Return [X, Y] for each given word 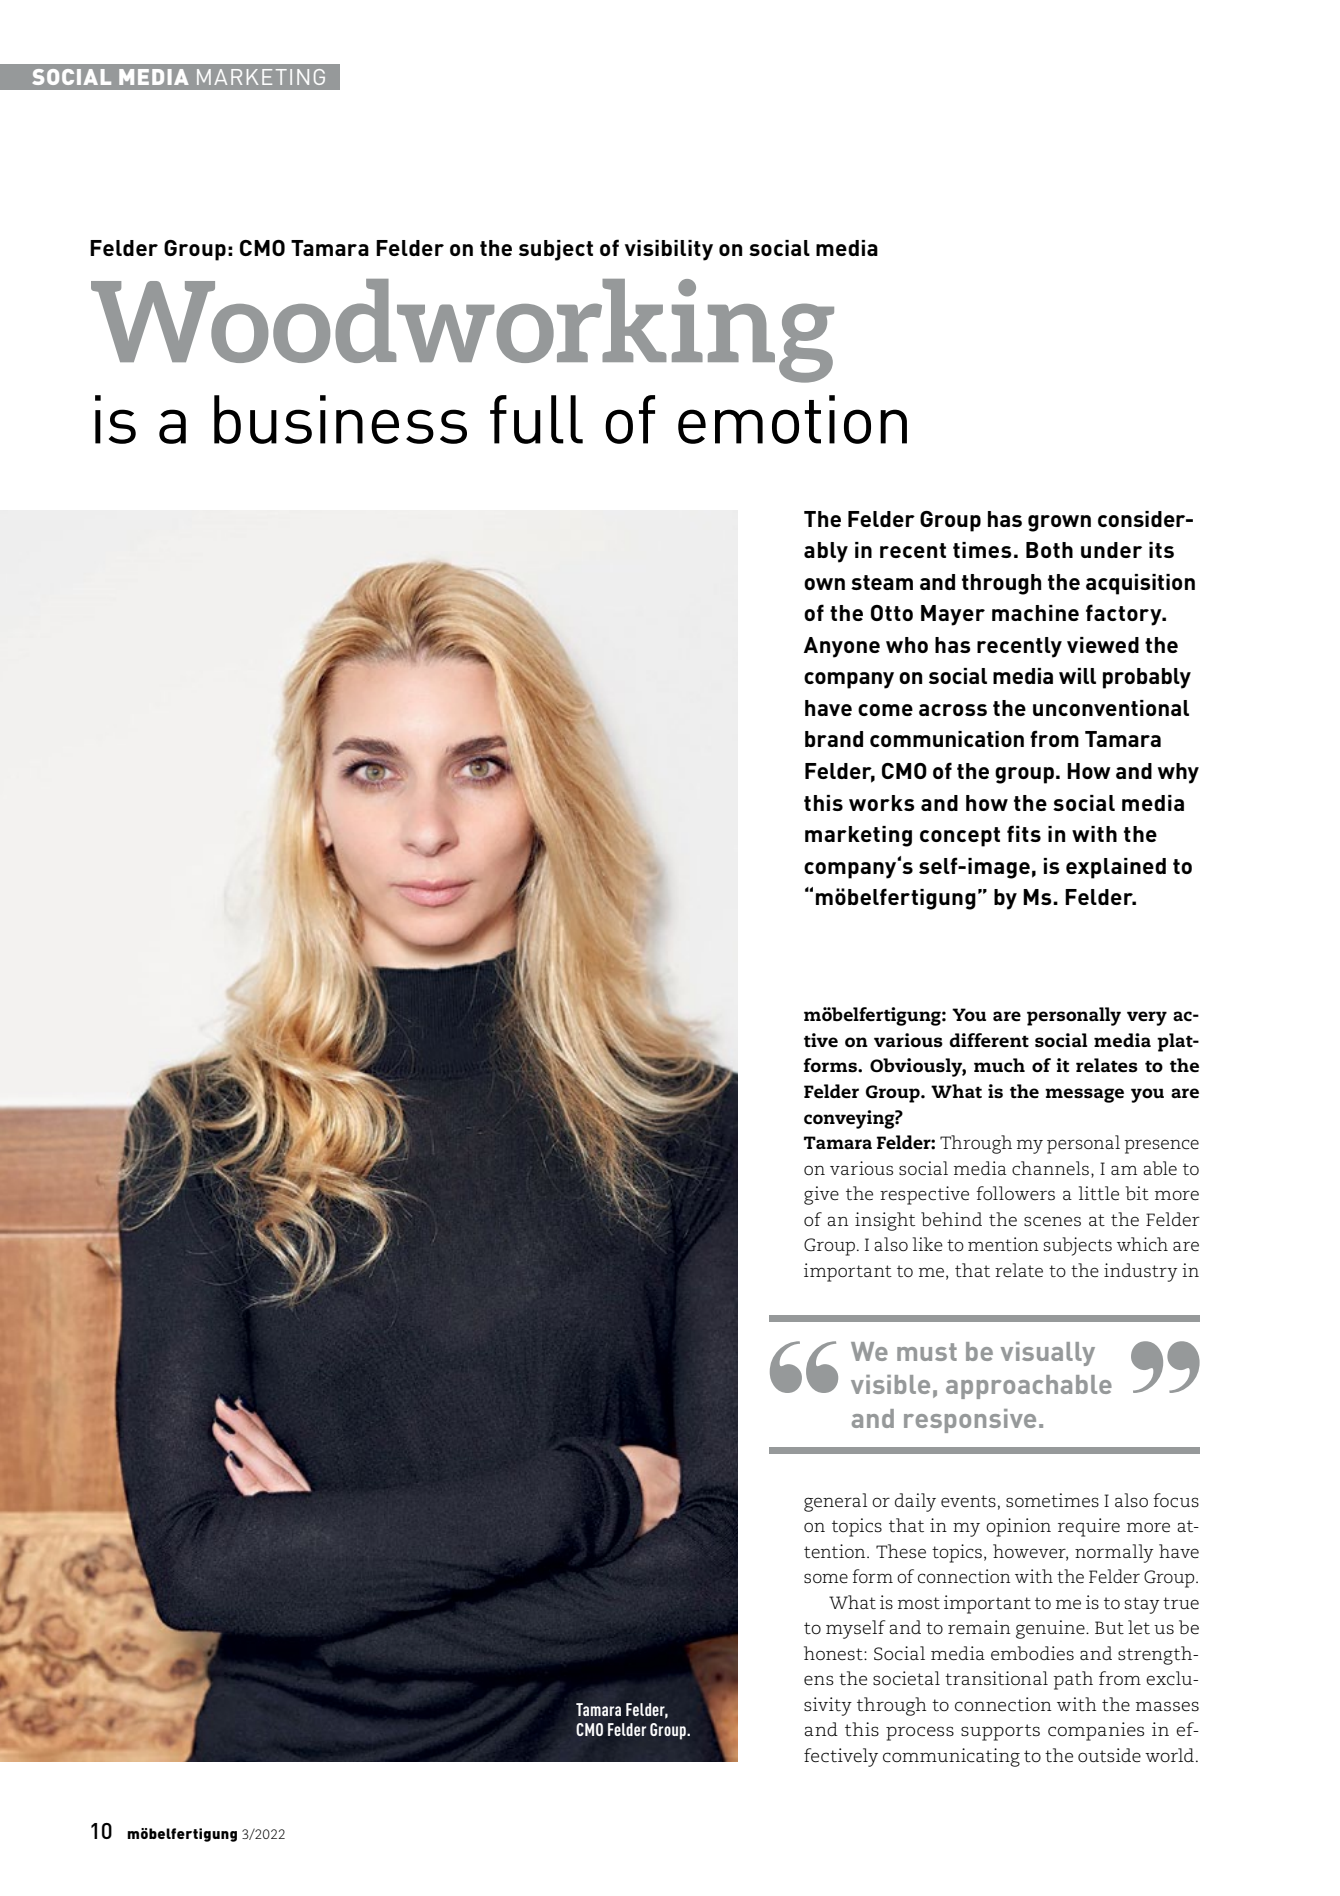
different [989, 1040]
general [835, 1502]
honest [834, 1653]
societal [906, 1678]
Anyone [842, 647]
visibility [669, 250]
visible [890, 1384]
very [1147, 1018]
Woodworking [462, 331]
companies [1096, 1731]
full [536, 419]
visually [1048, 1354]
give [821, 1195]
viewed [1103, 645]
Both [1049, 550]
